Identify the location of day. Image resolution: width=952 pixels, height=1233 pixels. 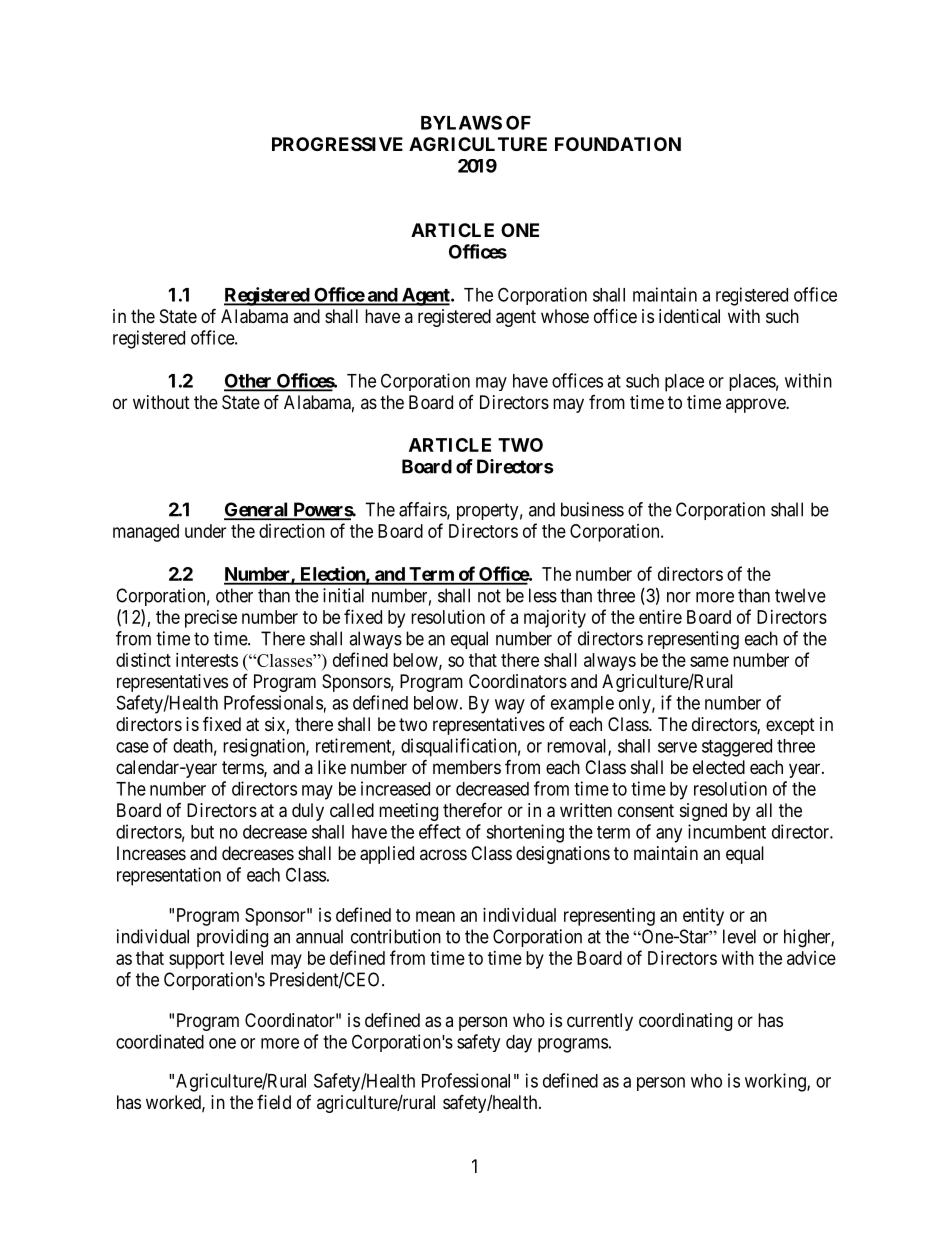
(519, 1044).
